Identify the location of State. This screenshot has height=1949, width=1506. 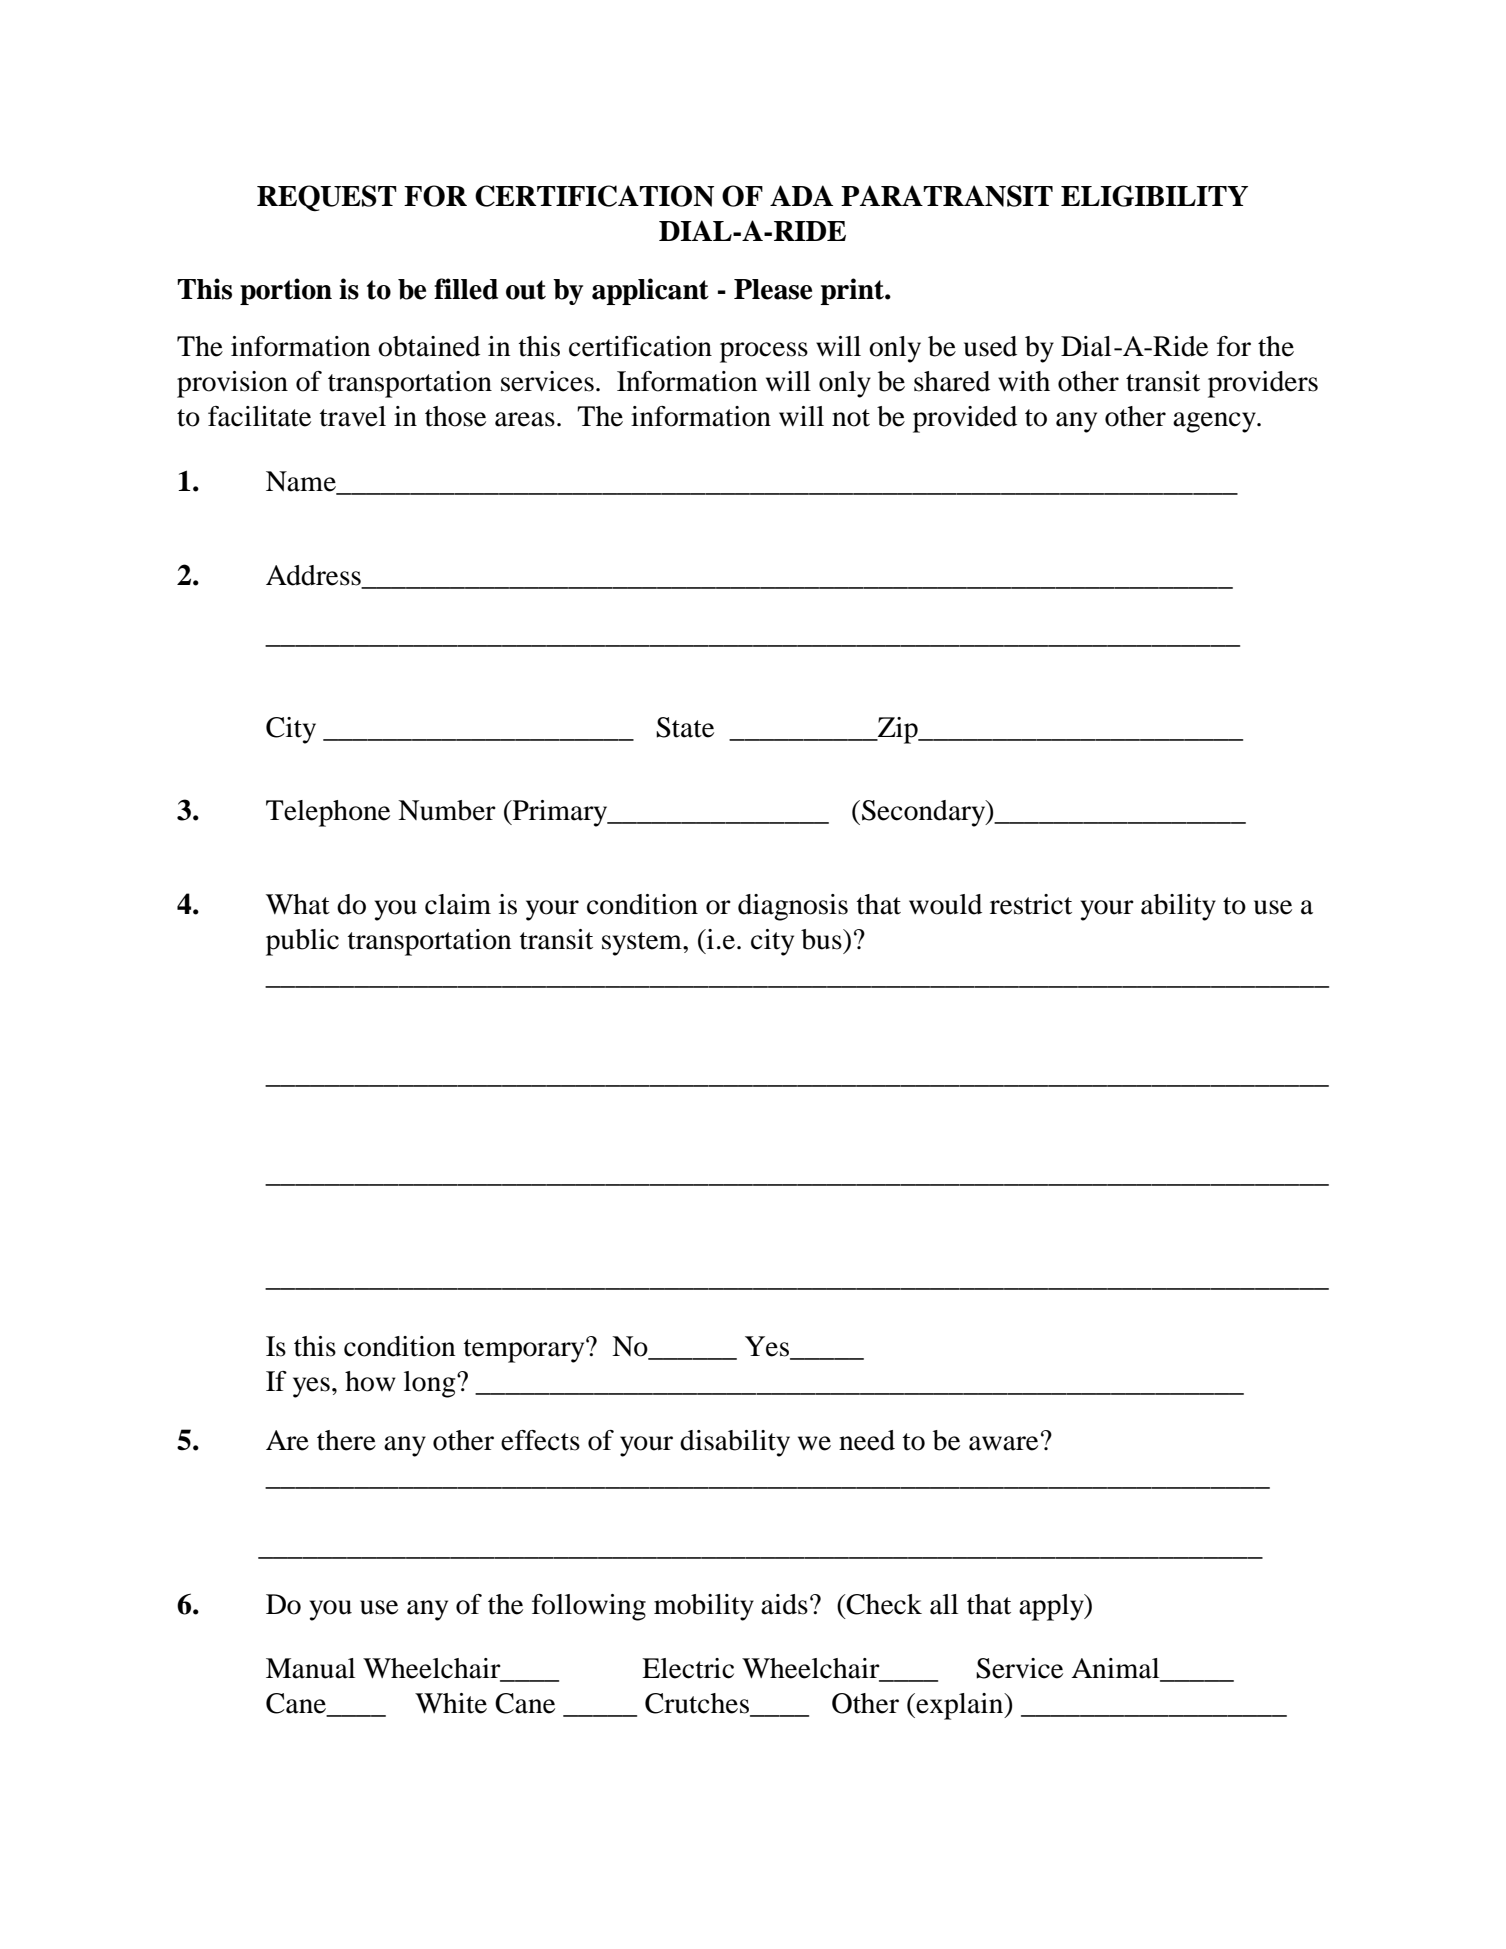
(685, 727).
